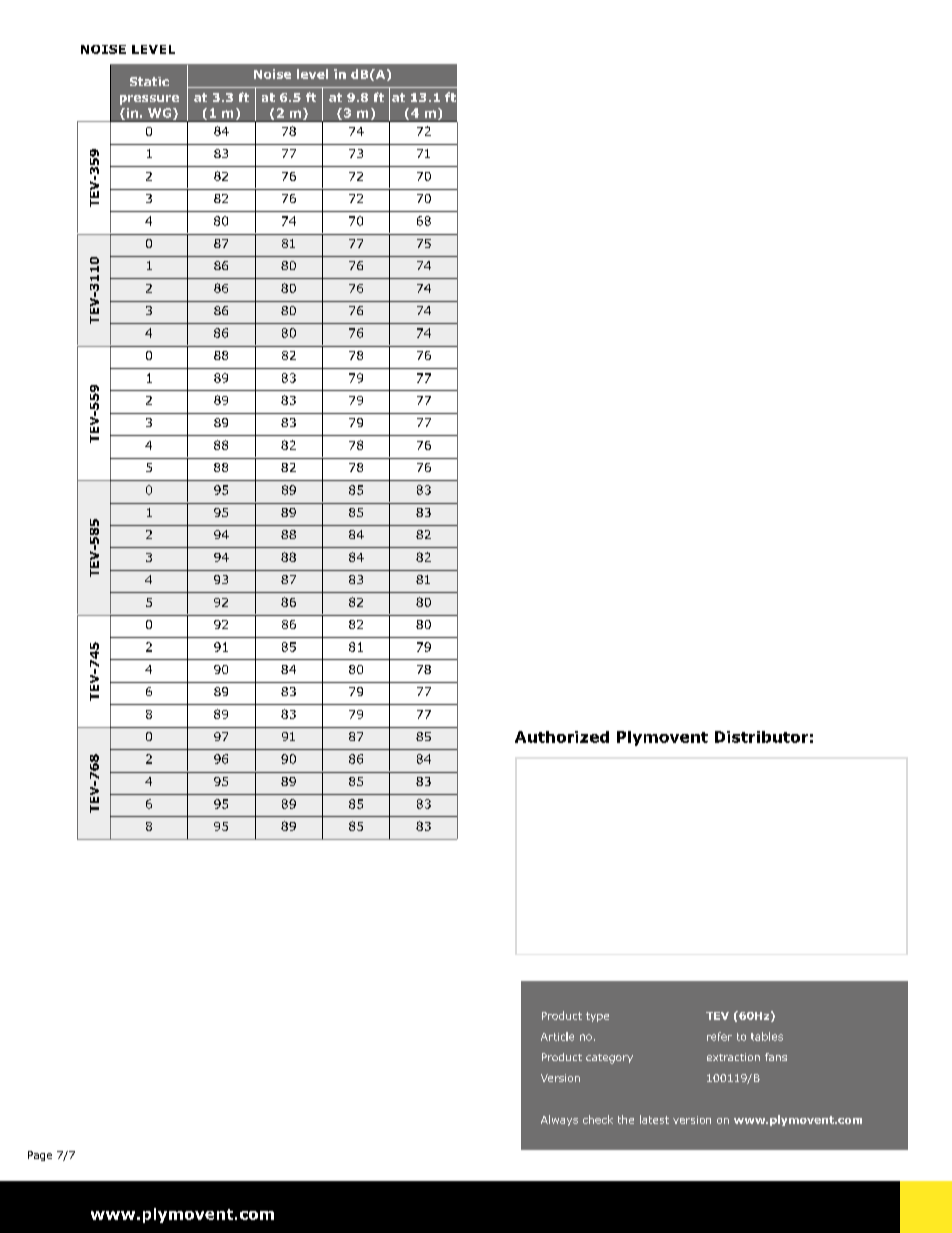  Describe the element at coordinates (149, 100) in the screenshot. I see `pressure` at that location.
